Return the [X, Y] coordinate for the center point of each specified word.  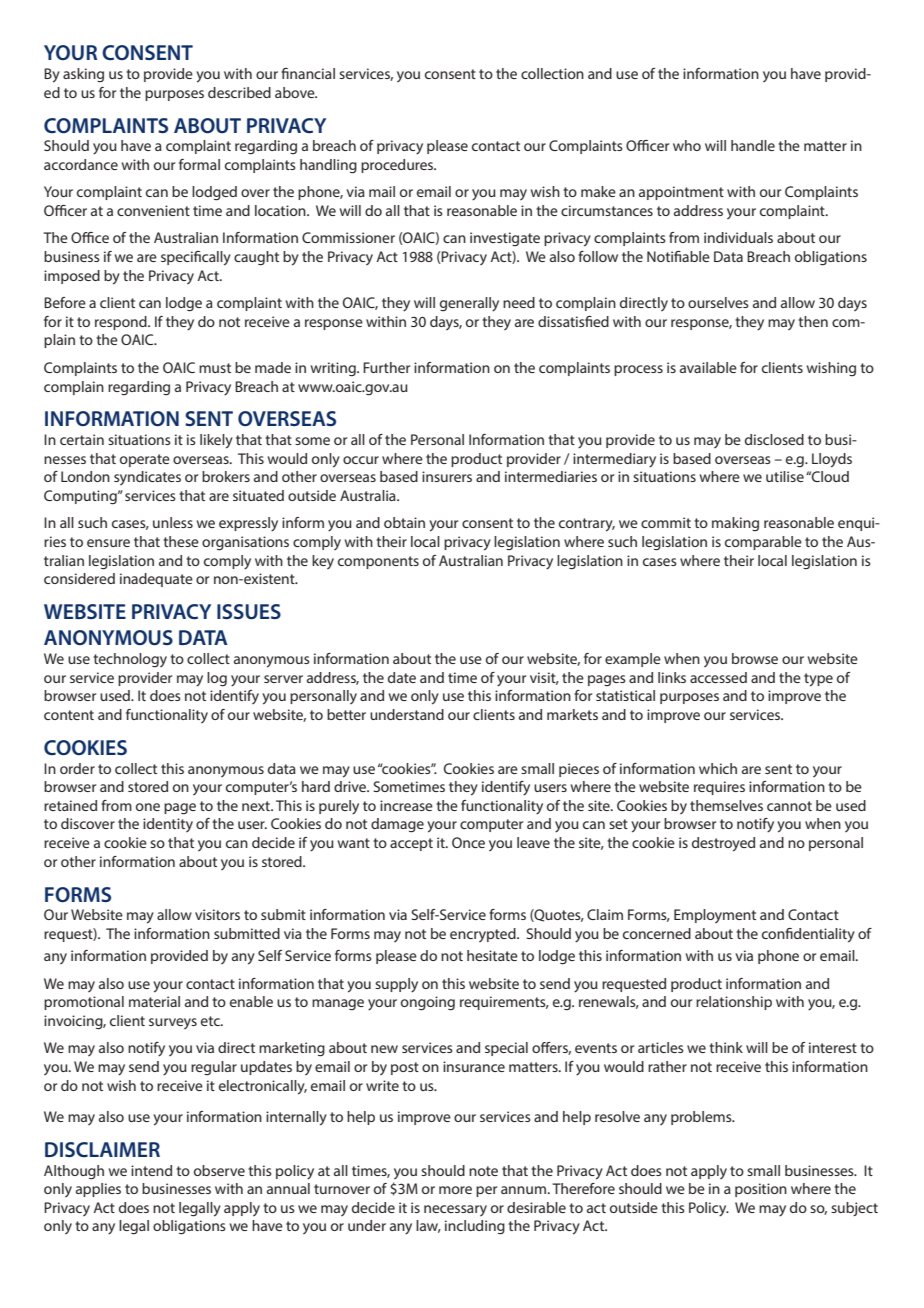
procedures [398, 166]
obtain [404, 522]
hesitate [492, 955]
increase [406, 805]
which [718, 768]
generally [469, 304]
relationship [734, 1003]
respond [122, 323]
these [181, 541]
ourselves [718, 302]
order [77, 768]
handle [753, 145]
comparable [763, 543]
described [239, 92]
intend [151, 1170]
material [154, 1001]
